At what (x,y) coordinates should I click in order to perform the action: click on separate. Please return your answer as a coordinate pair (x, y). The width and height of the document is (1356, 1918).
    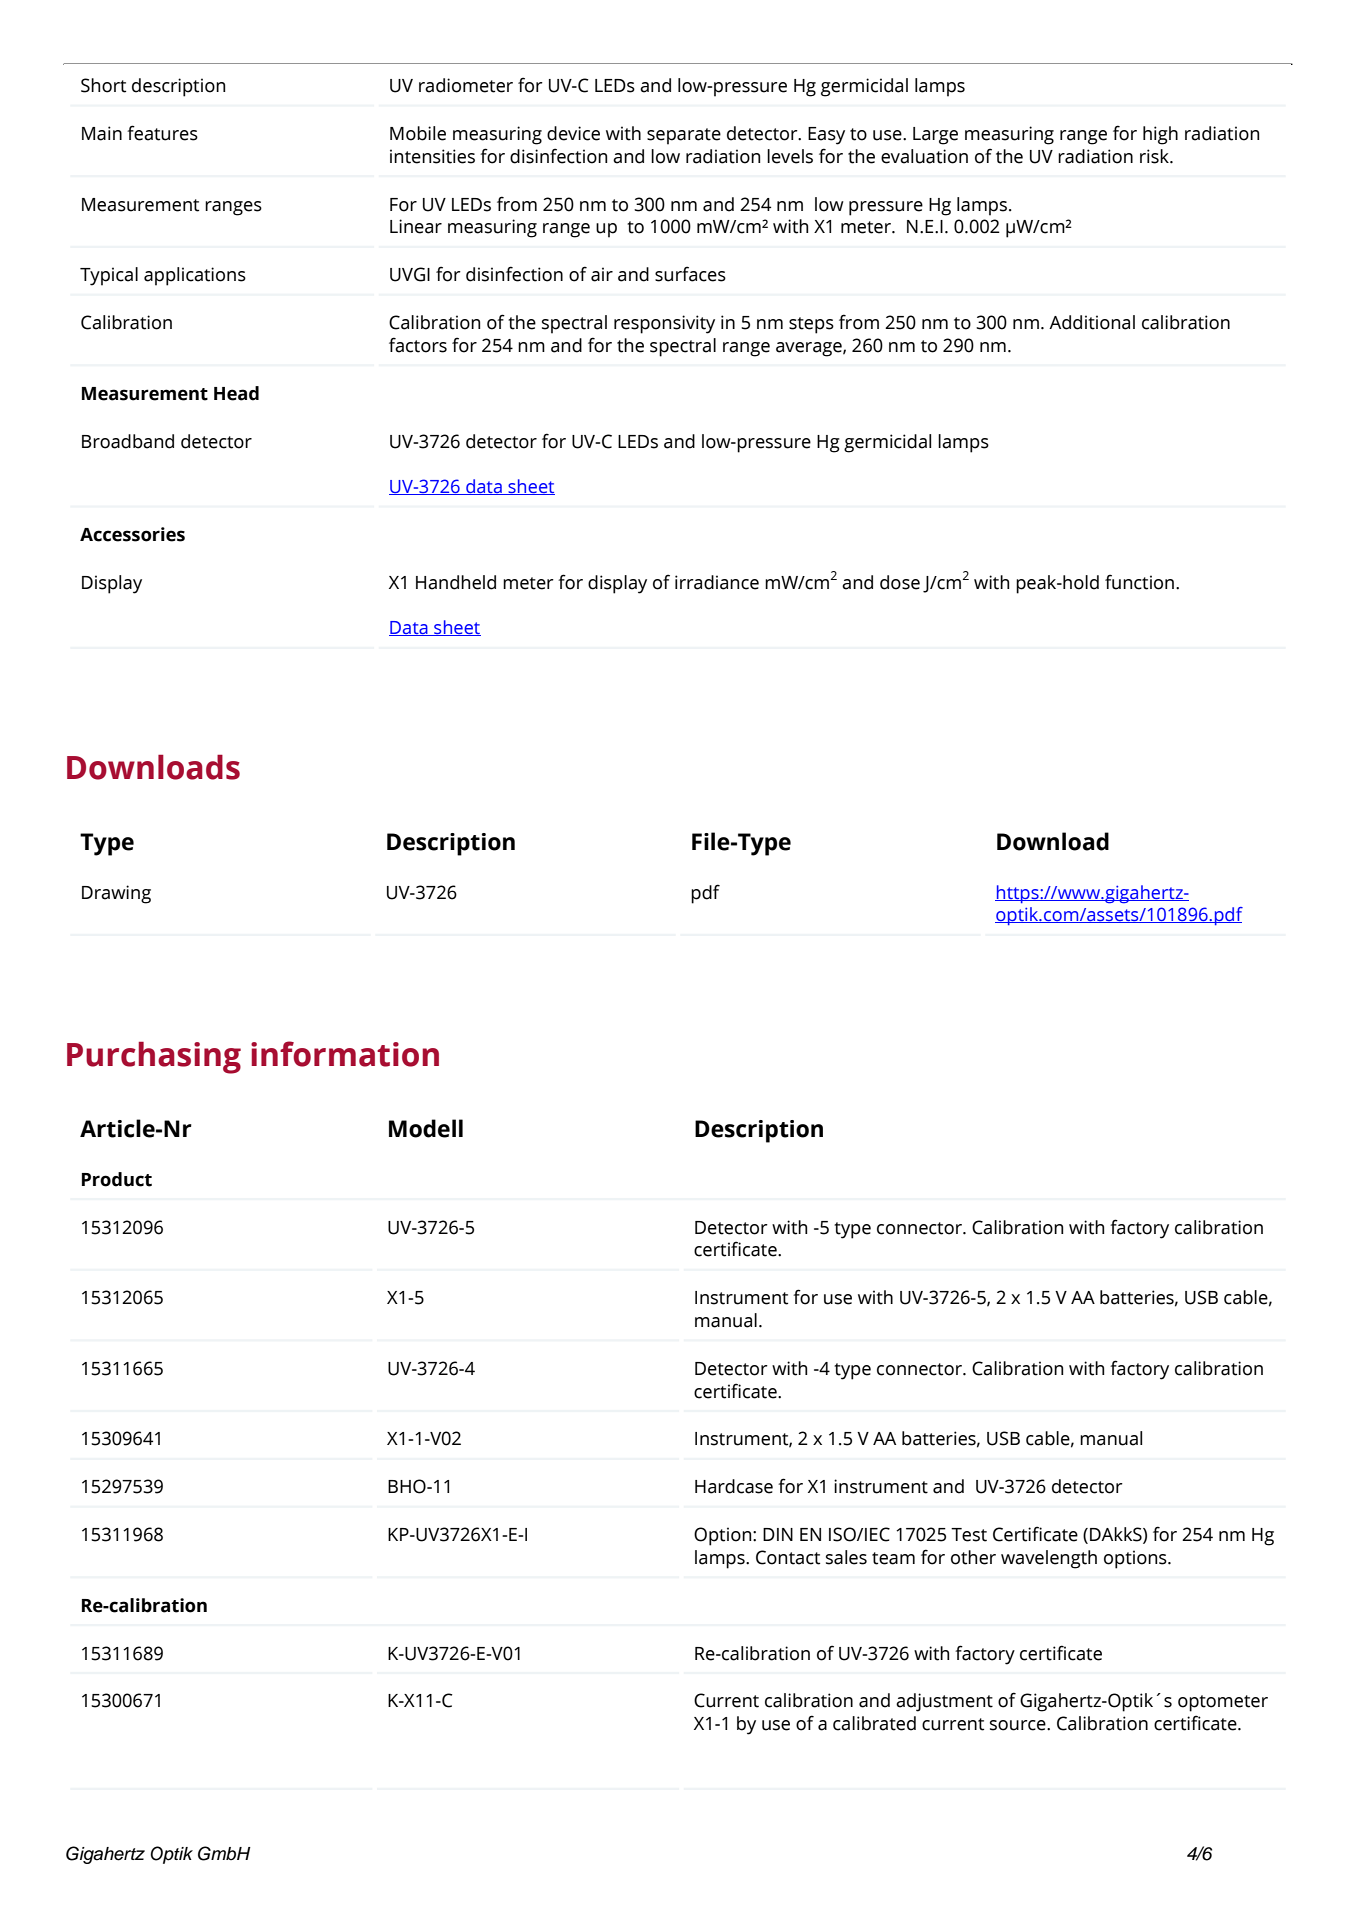
    Looking at the image, I should click on (684, 136).
